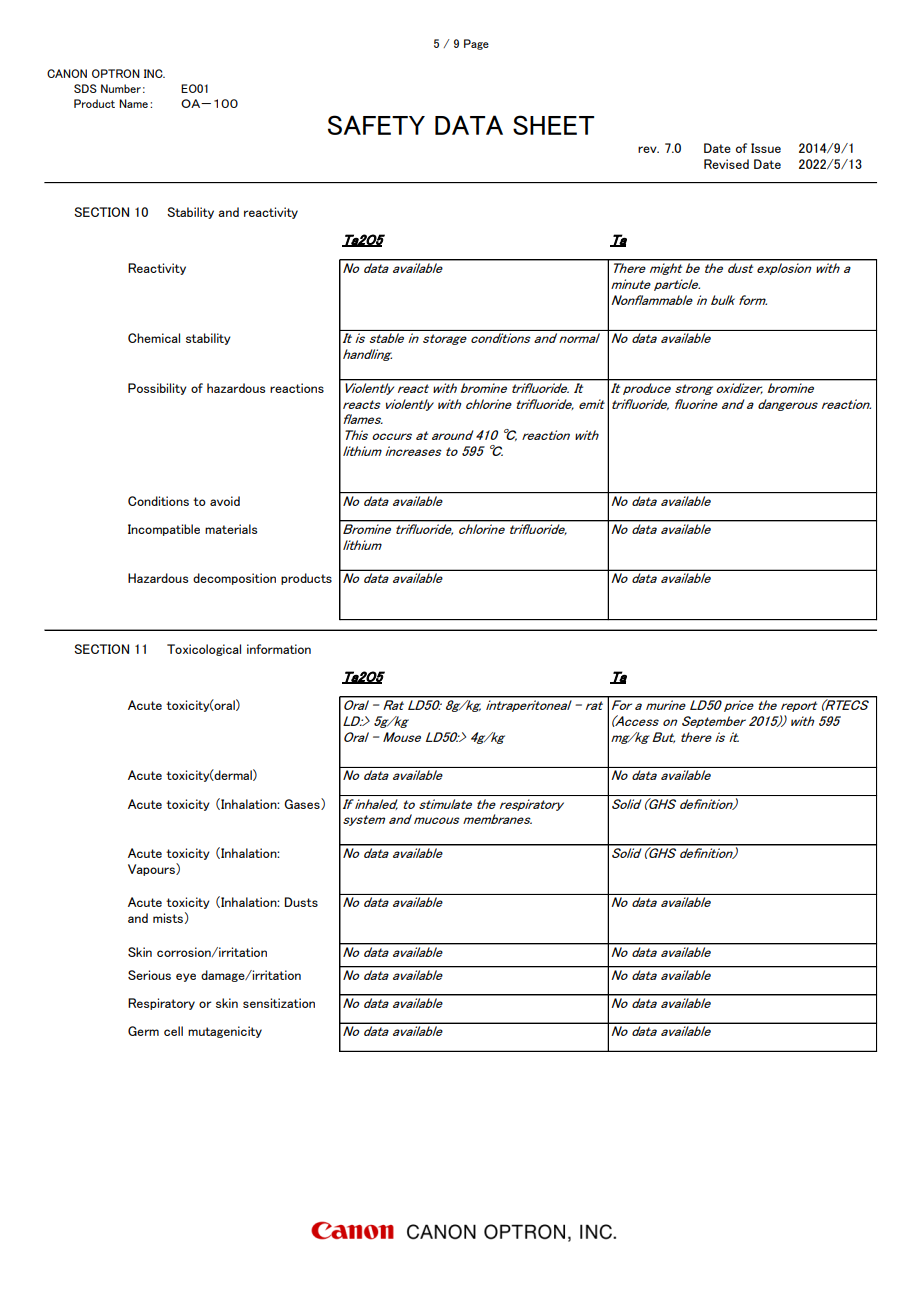  Describe the element at coordinates (204, 650) in the page. I see `Toxicological` at that location.
